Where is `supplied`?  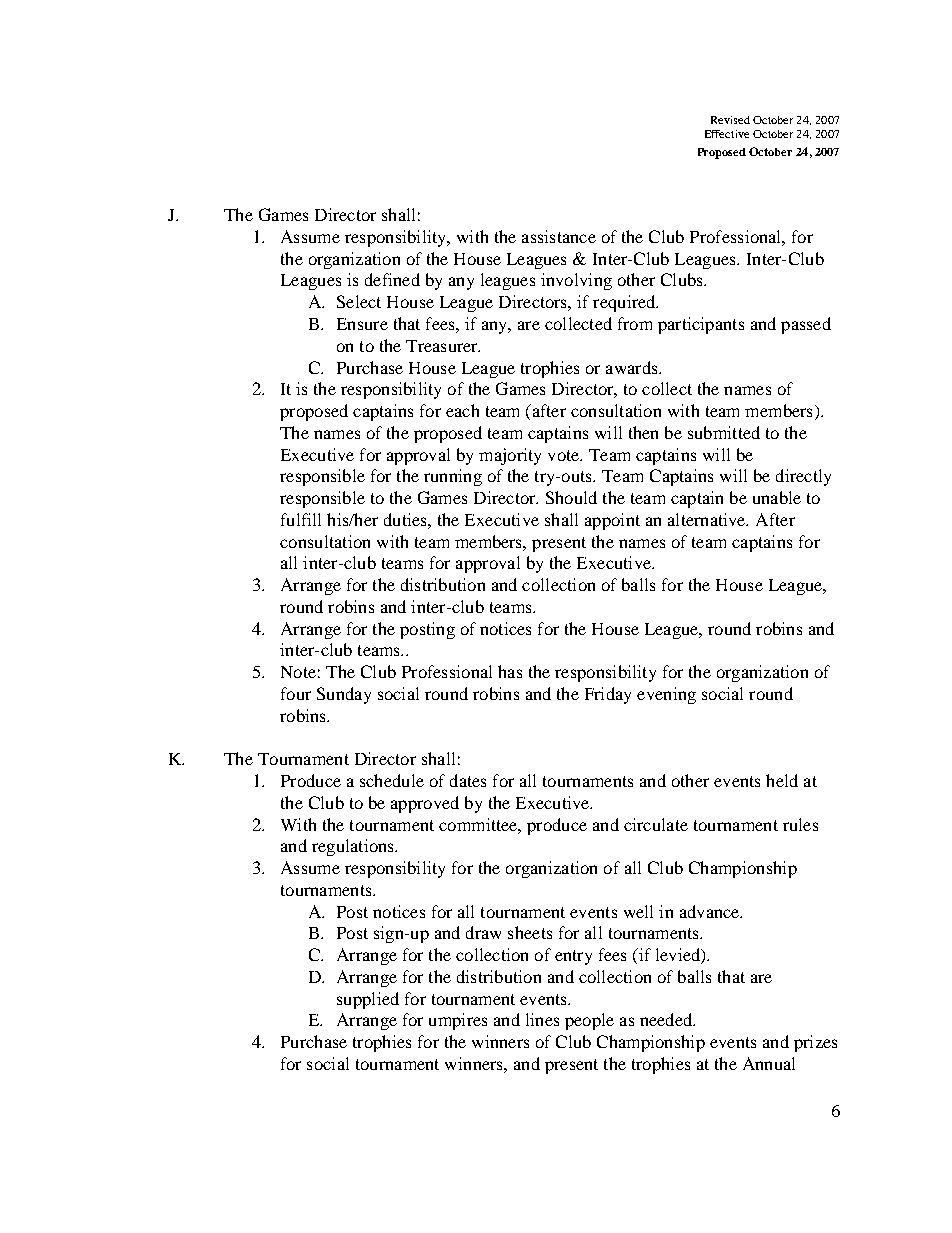
supplied is located at coordinates (368, 1000).
